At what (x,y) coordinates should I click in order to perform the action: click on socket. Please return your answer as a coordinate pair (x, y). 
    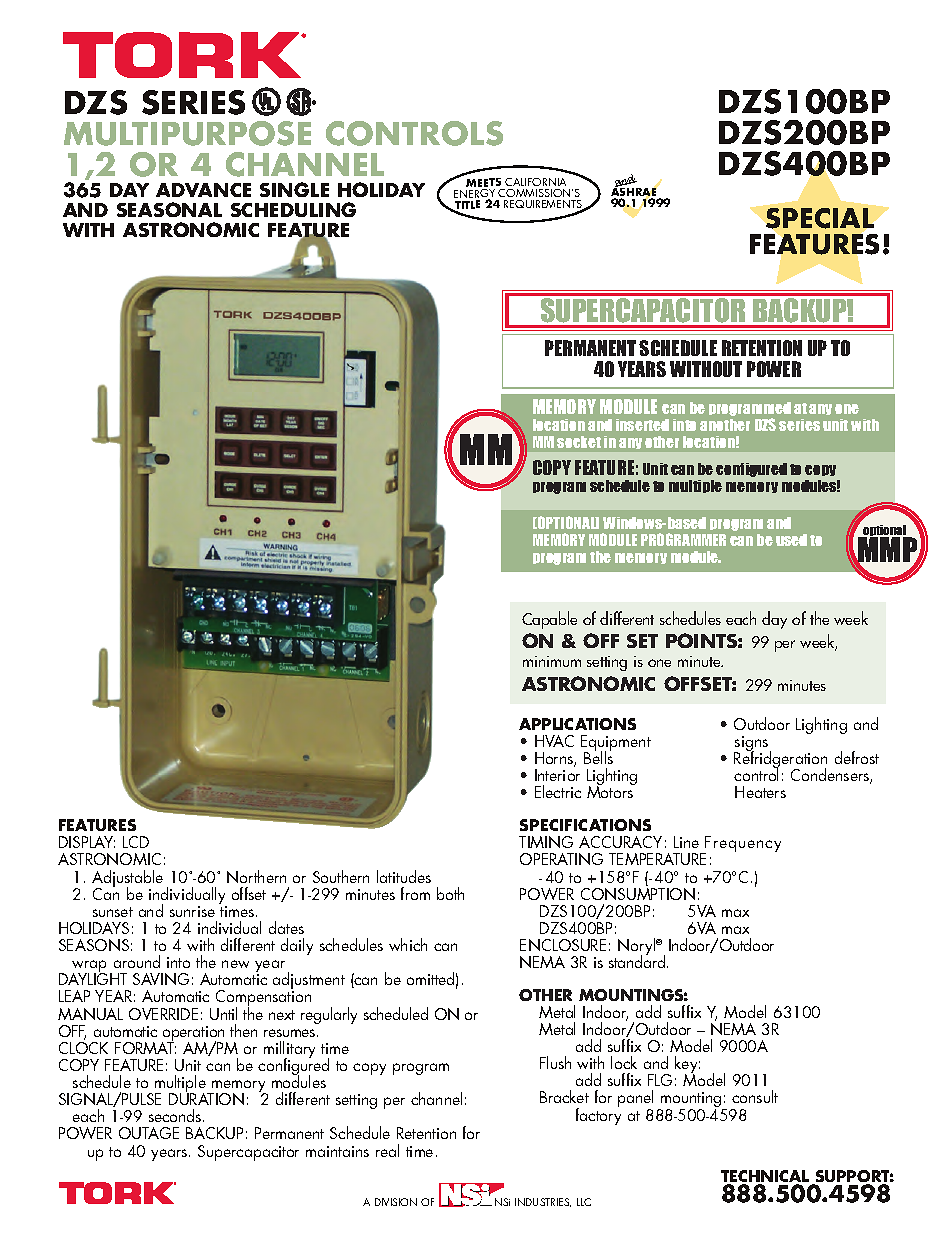
    Looking at the image, I should click on (579, 442).
